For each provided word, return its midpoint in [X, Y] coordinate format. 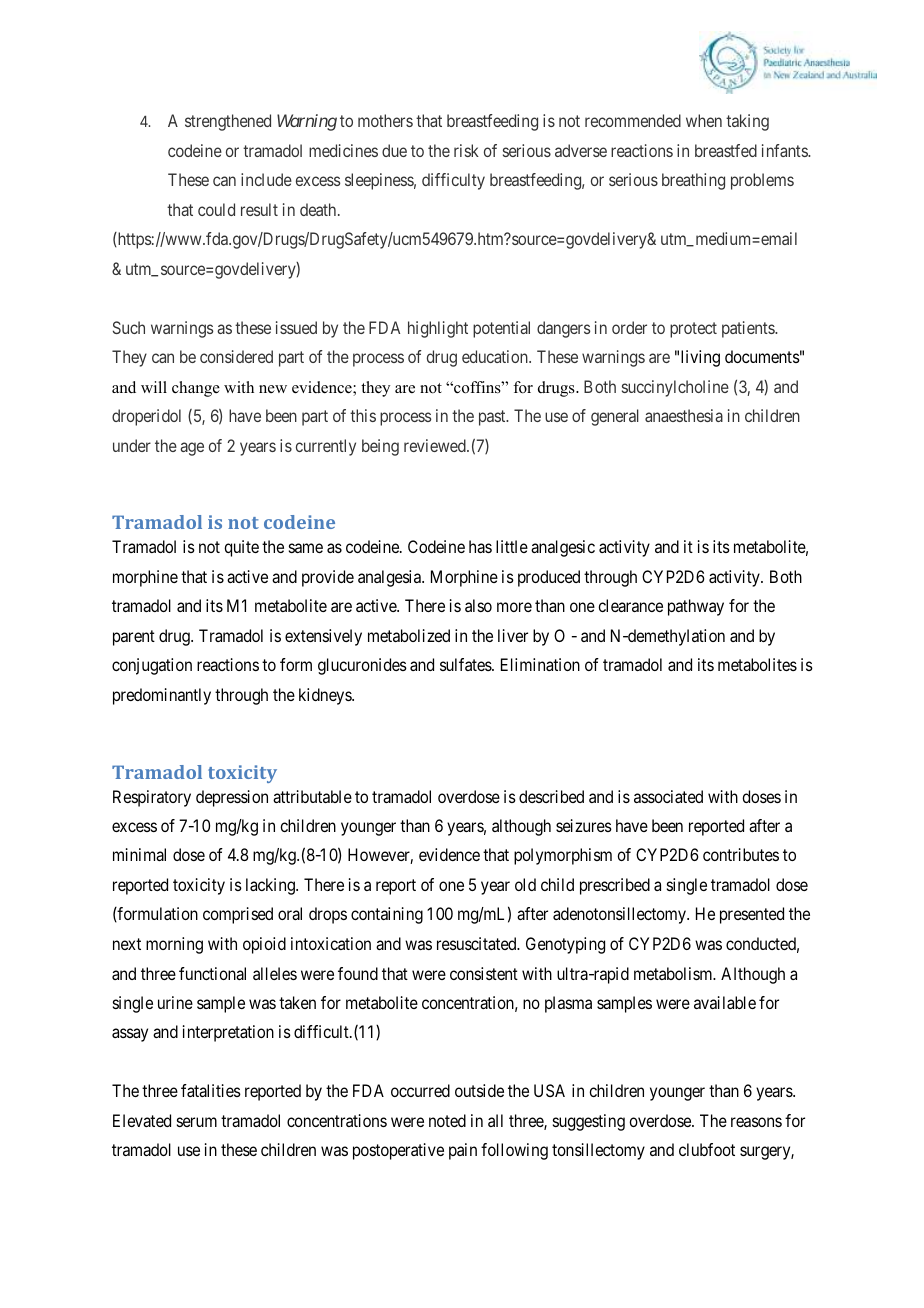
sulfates [466, 664]
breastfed [726, 150]
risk [466, 150]
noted [447, 1120]
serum [197, 1122]
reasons [756, 1122]
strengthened [228, 122]
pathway [696, 607]
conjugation [152, 666]
